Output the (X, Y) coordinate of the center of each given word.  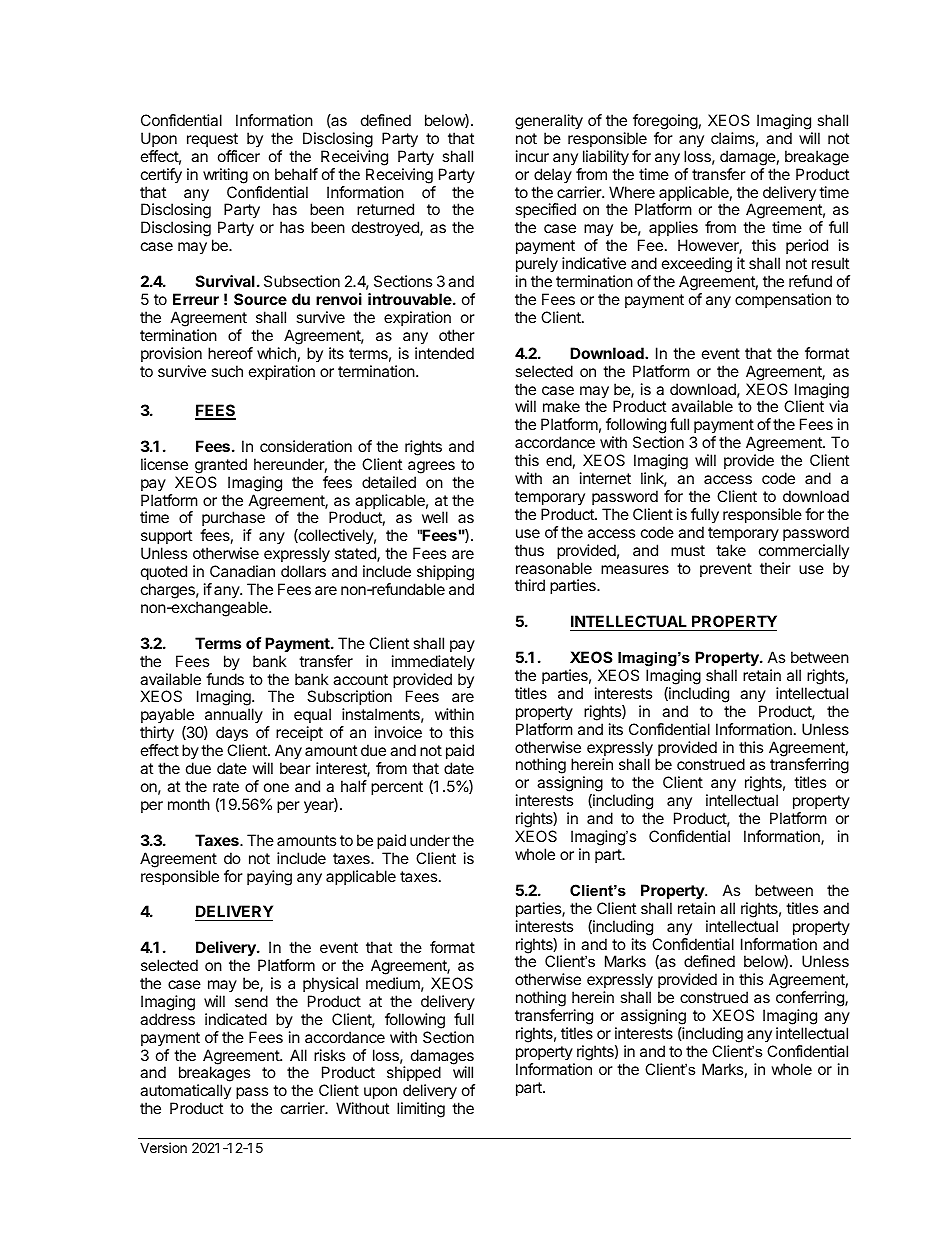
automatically (185, 1093)
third (530, 585)
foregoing (665, 122)
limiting (421, 1110)
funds (225, 679)
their (775, 568)
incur (532, 156)
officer (239, 156)
